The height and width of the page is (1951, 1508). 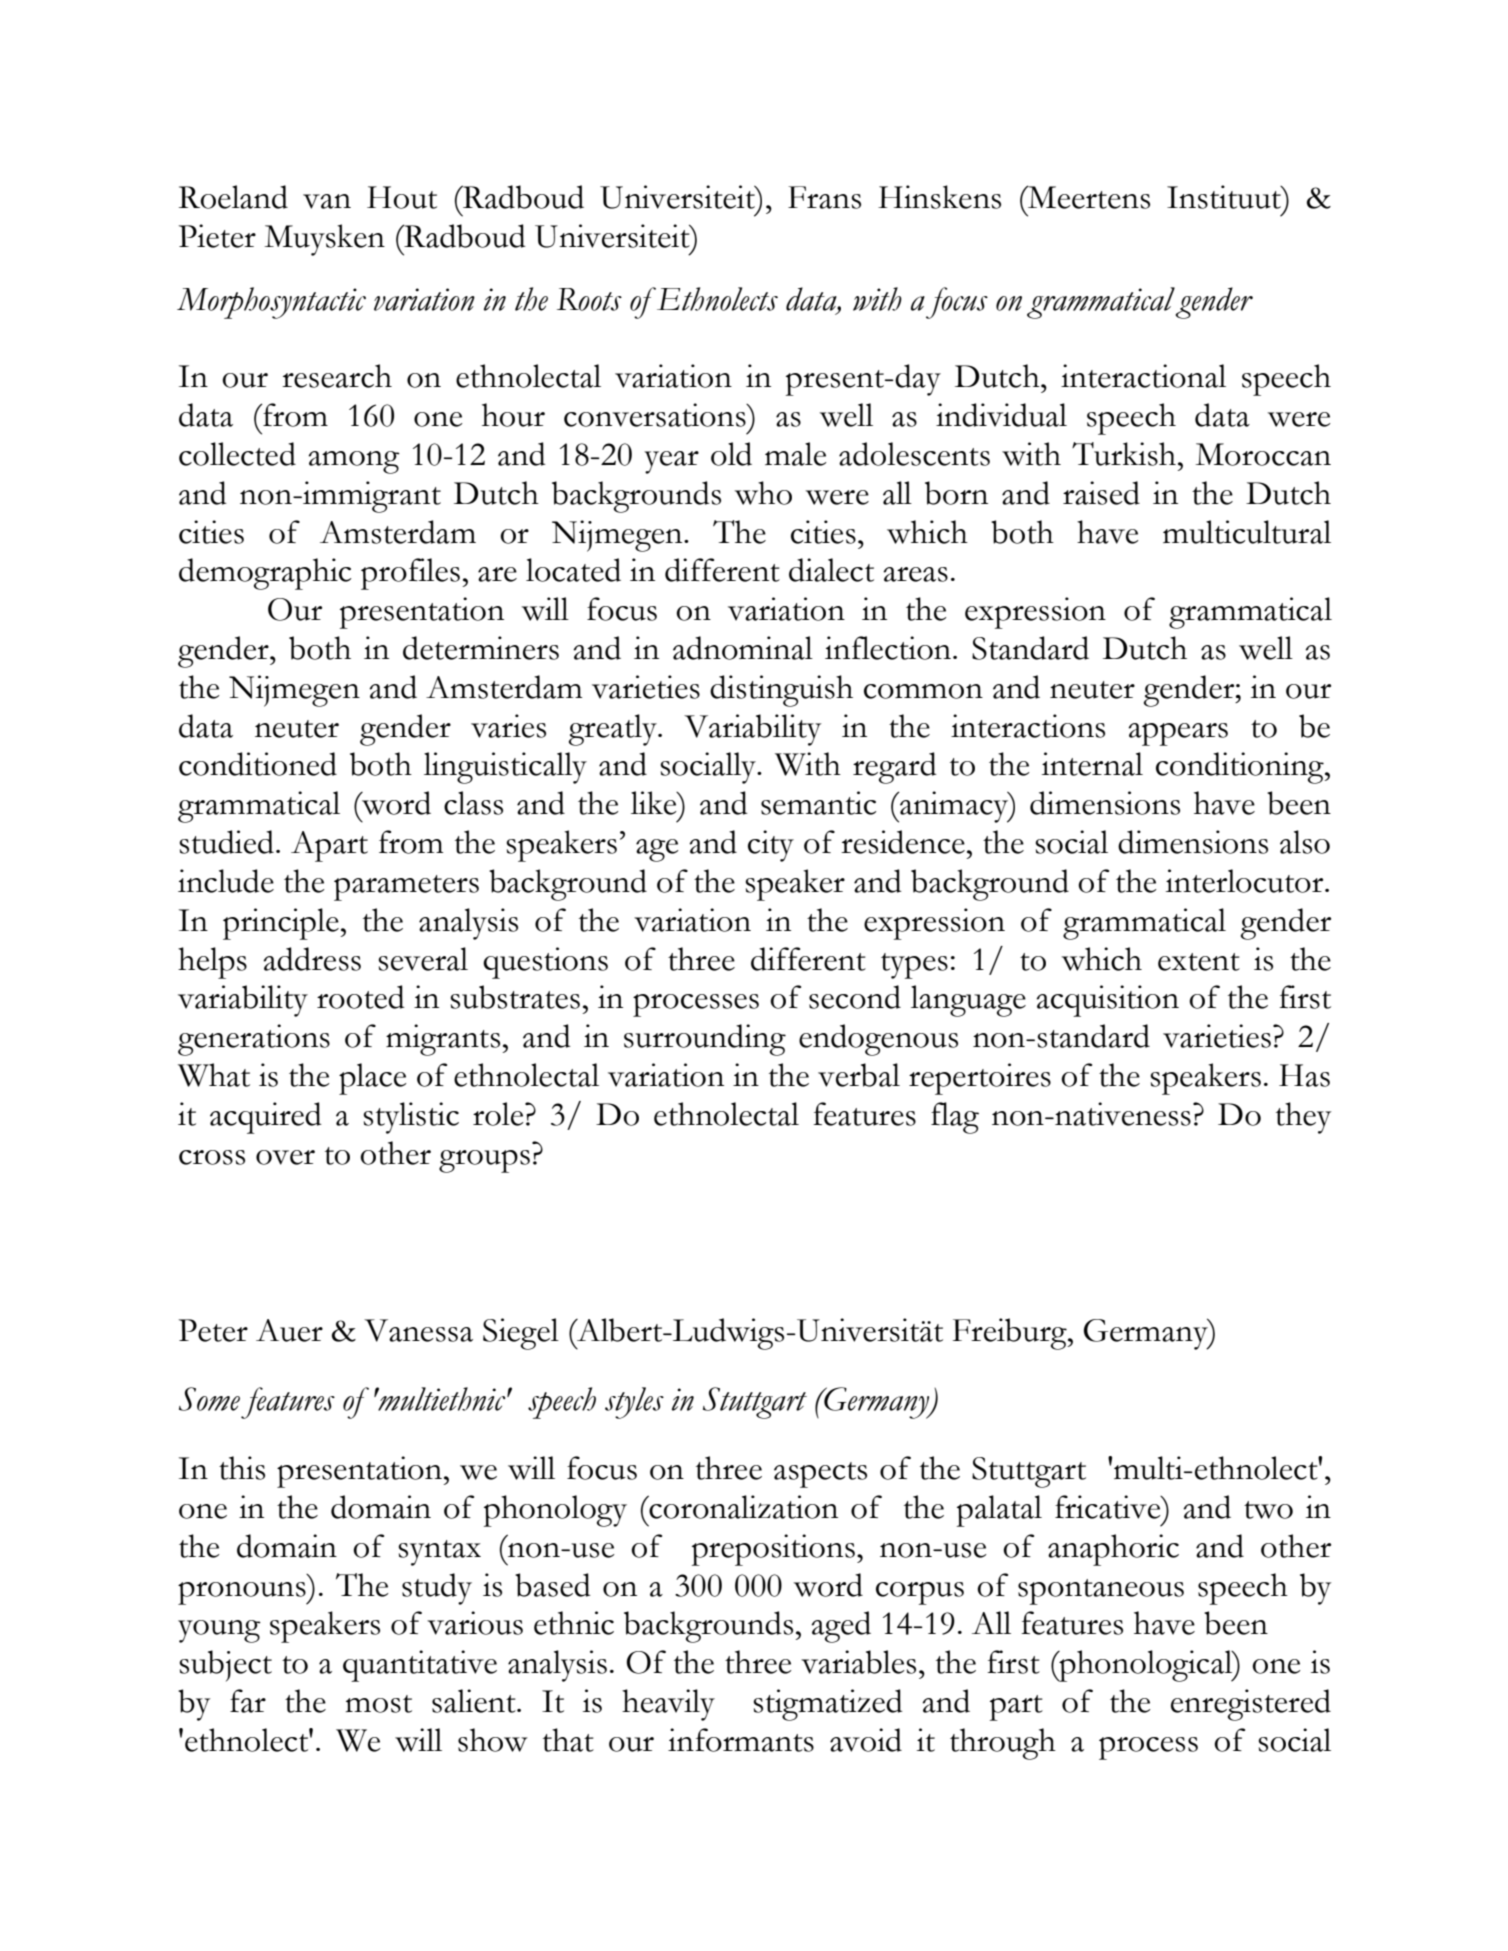 What do you see at coordinates (855, 997) in the page?
I see `second` at bounding box center [855, 997].
